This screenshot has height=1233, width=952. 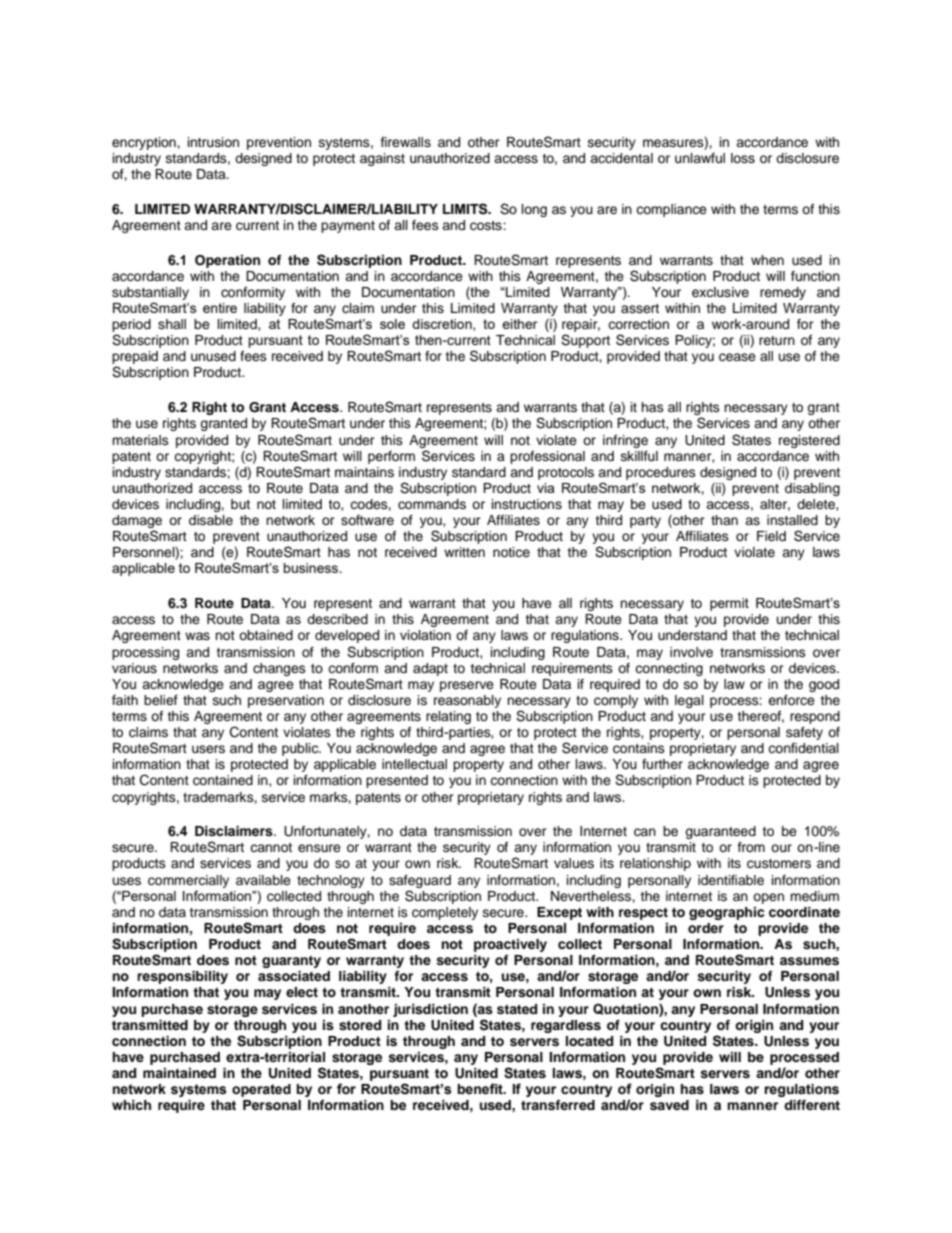 I want to click on users, so click(x=208, y=749).
